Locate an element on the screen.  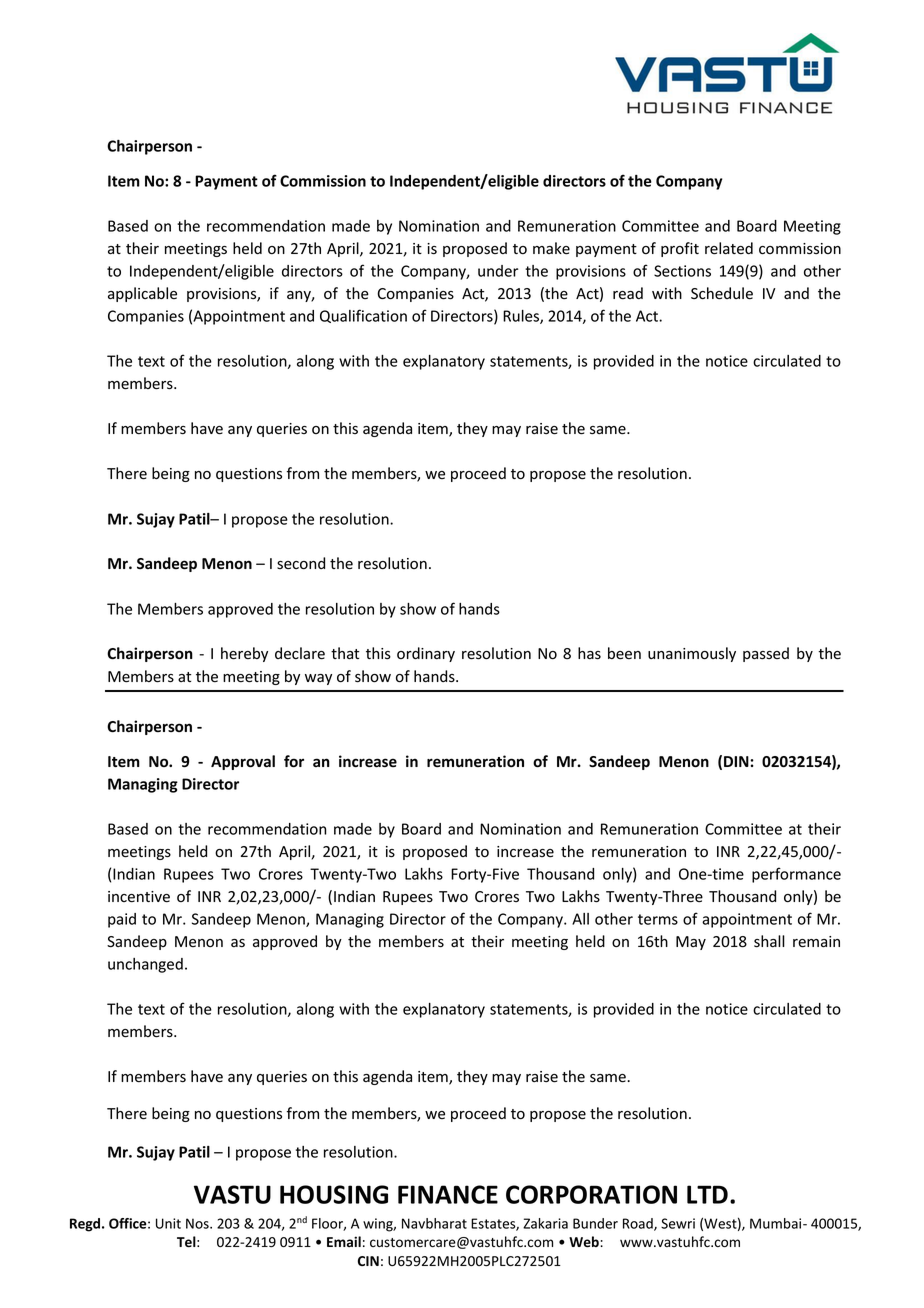
make is located at coordinates (551, 248).
